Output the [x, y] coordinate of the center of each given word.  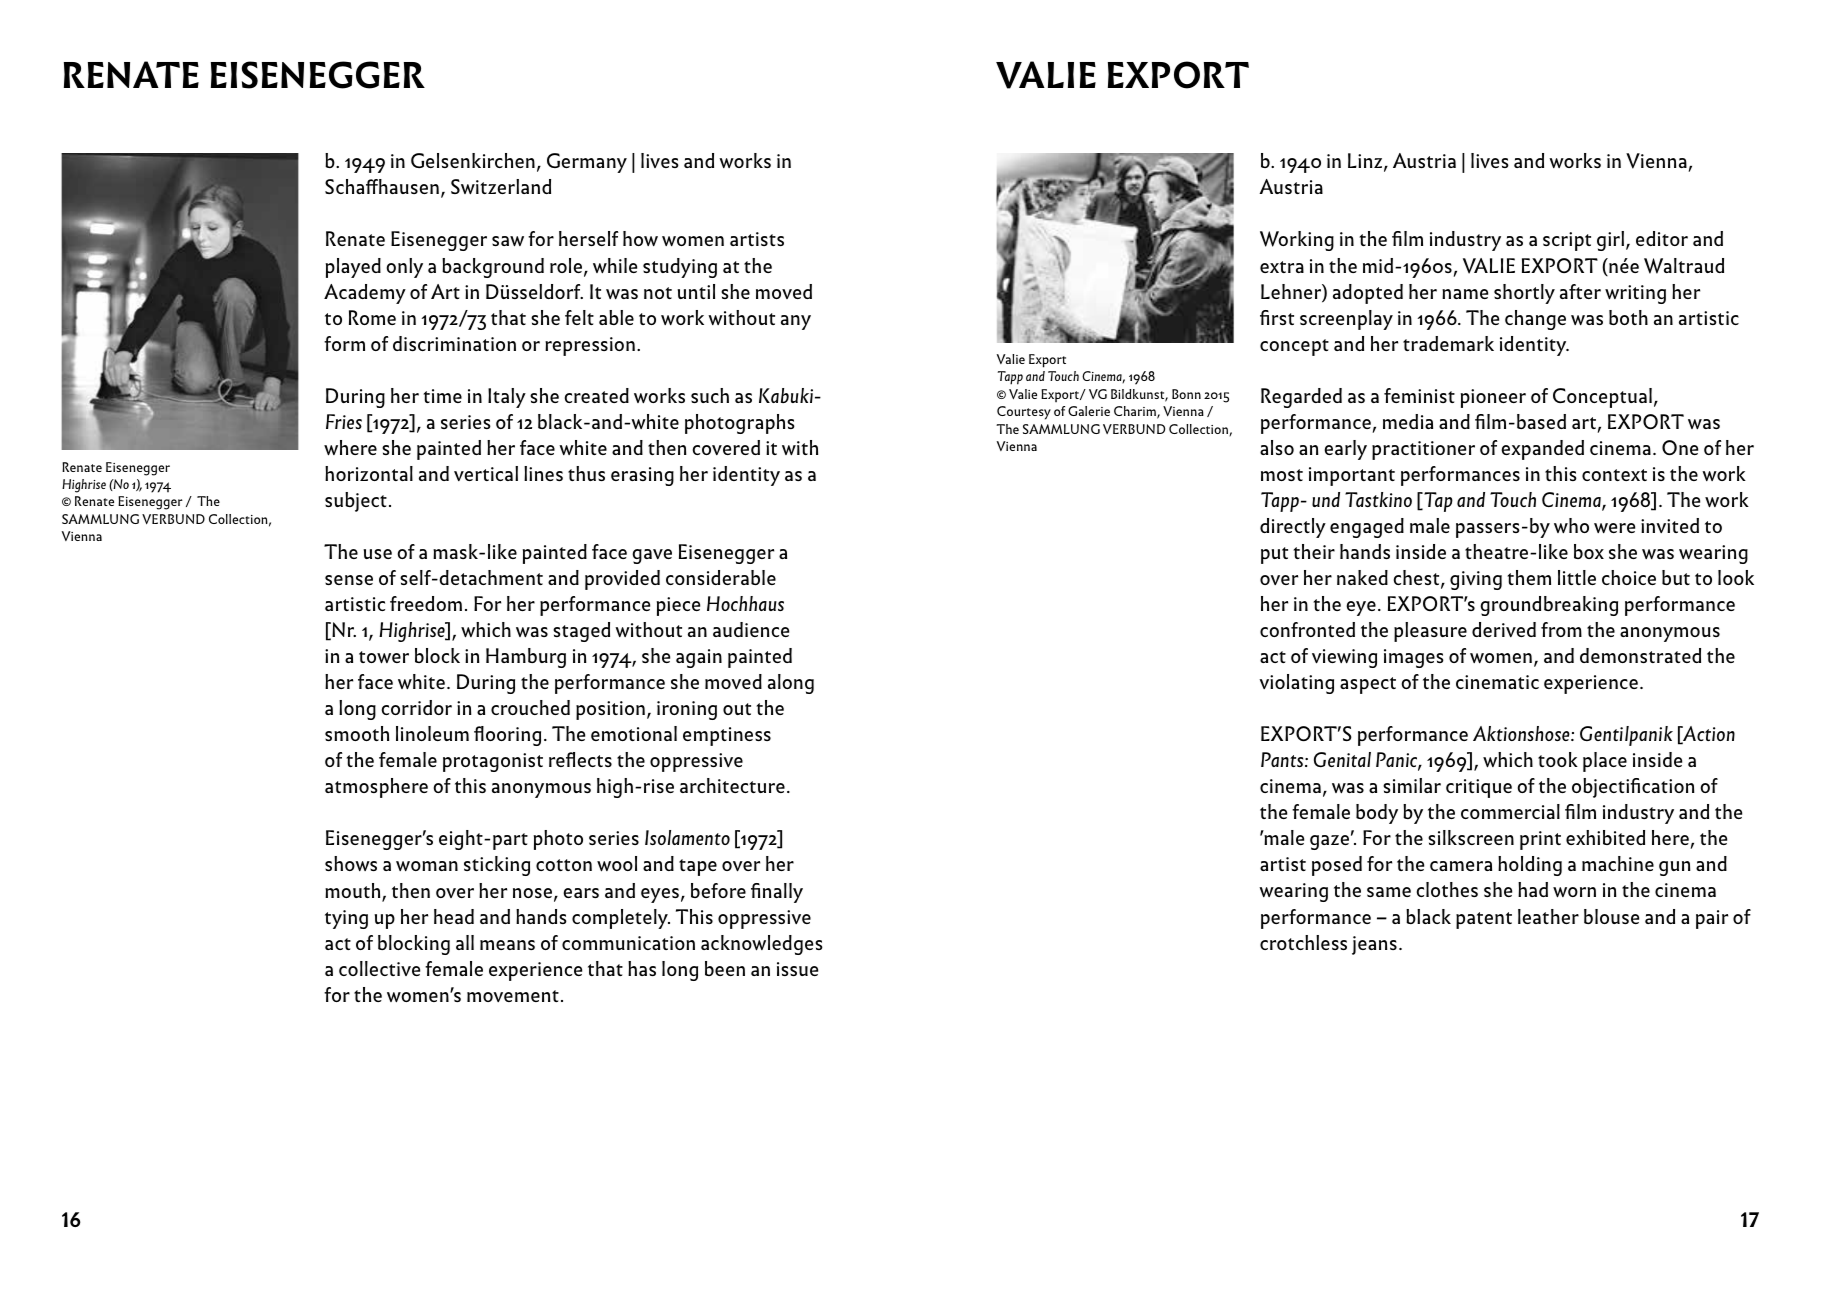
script [1567, 241]
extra [1282, 267]
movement [513, 996]
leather [1548, 916]
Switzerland [501, 186]
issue [797, 969]
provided [622, 580]
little [1577, 577]
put [1274, 555]
